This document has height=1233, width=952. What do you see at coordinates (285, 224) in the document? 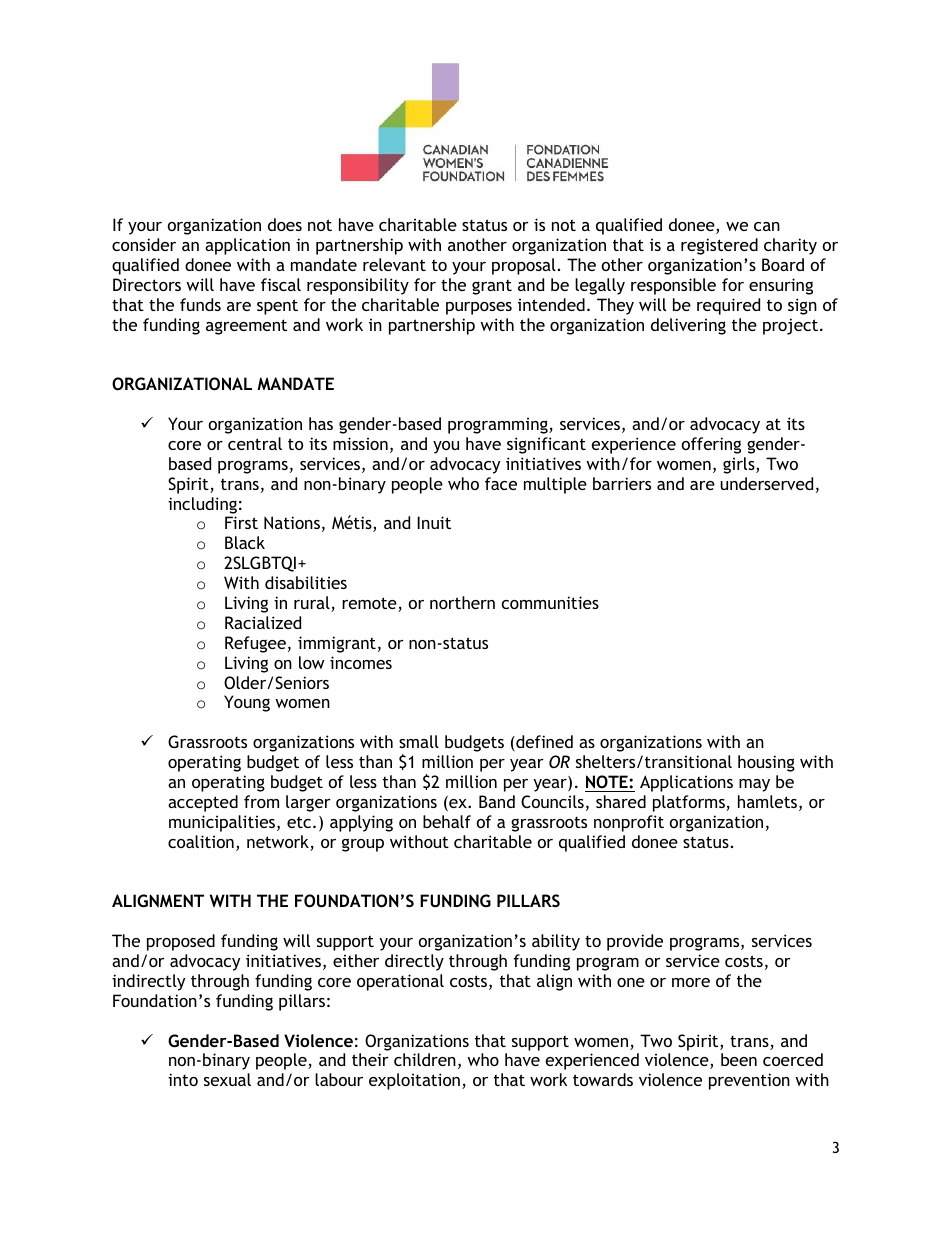
I see `does` at bounding box center [285, 224].
